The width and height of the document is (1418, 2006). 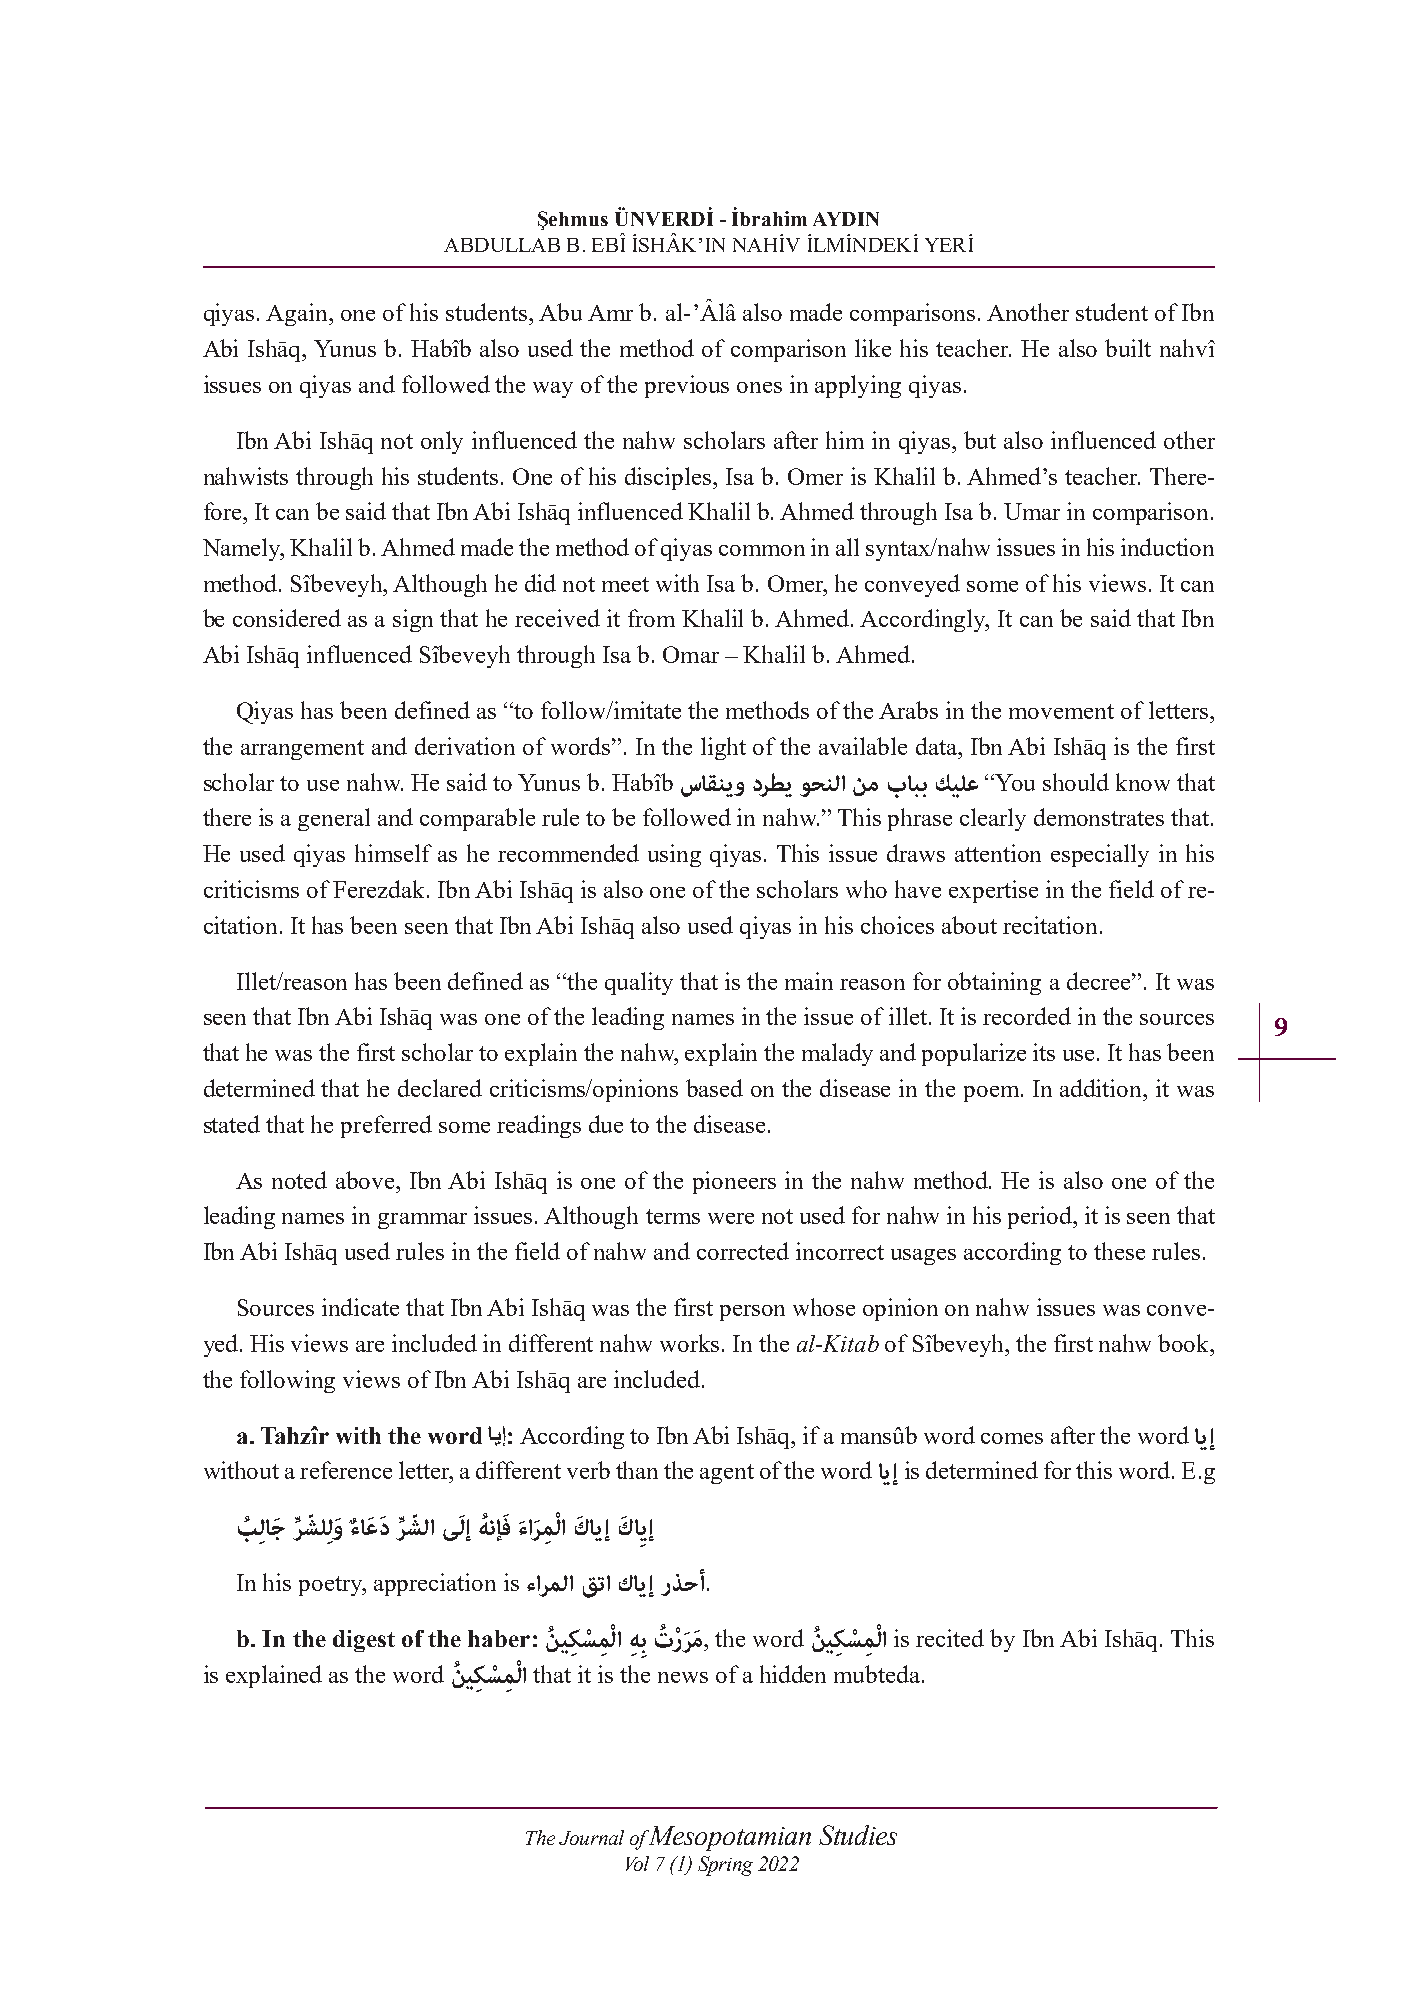 I want to click on comes, so click(x=1012, y=1438).
